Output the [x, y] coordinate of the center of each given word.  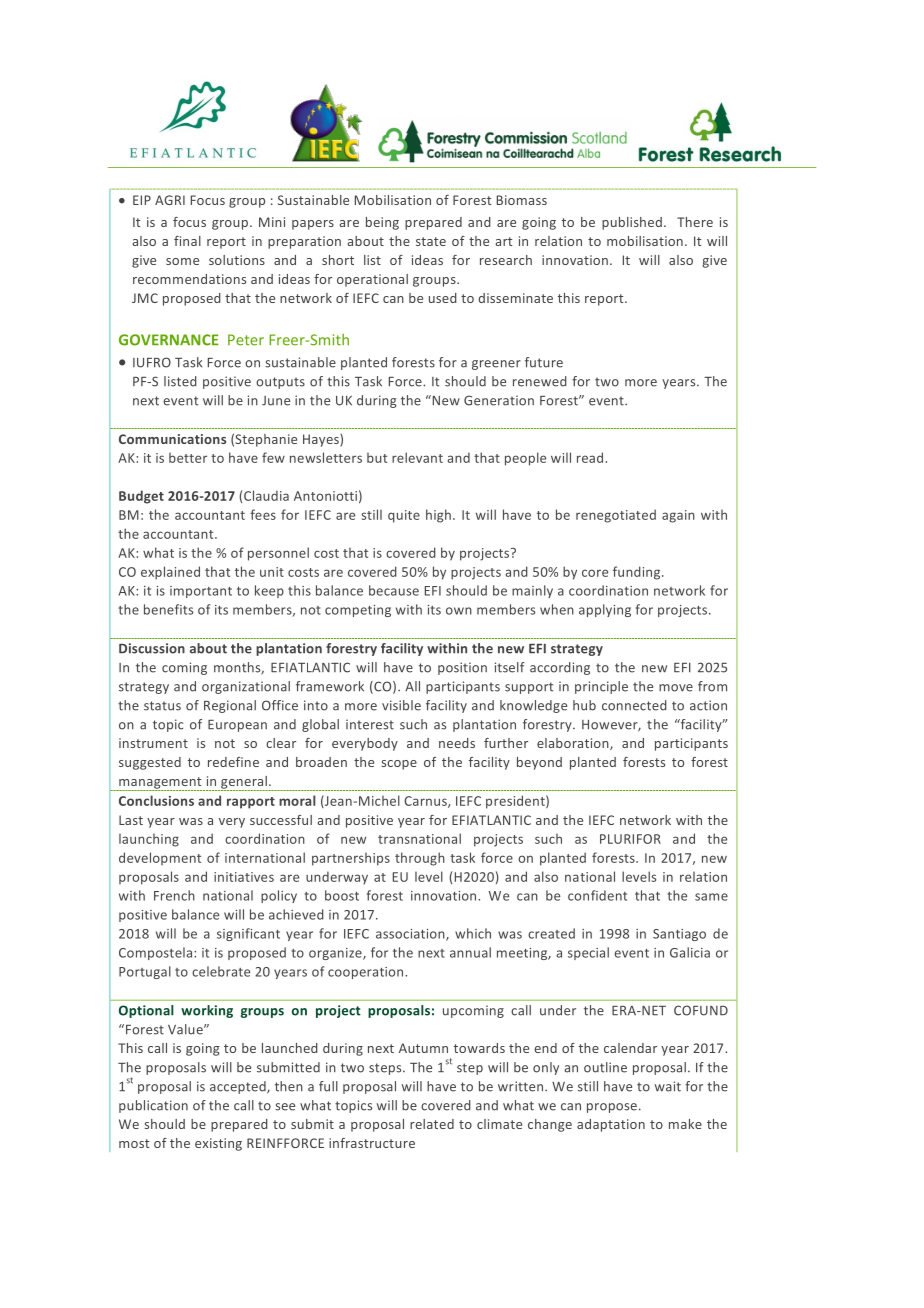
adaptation [611, 1125]
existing [218, 1144]
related [432, 1124]
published [632, 223]
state [431, 241]
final [187, 241]
